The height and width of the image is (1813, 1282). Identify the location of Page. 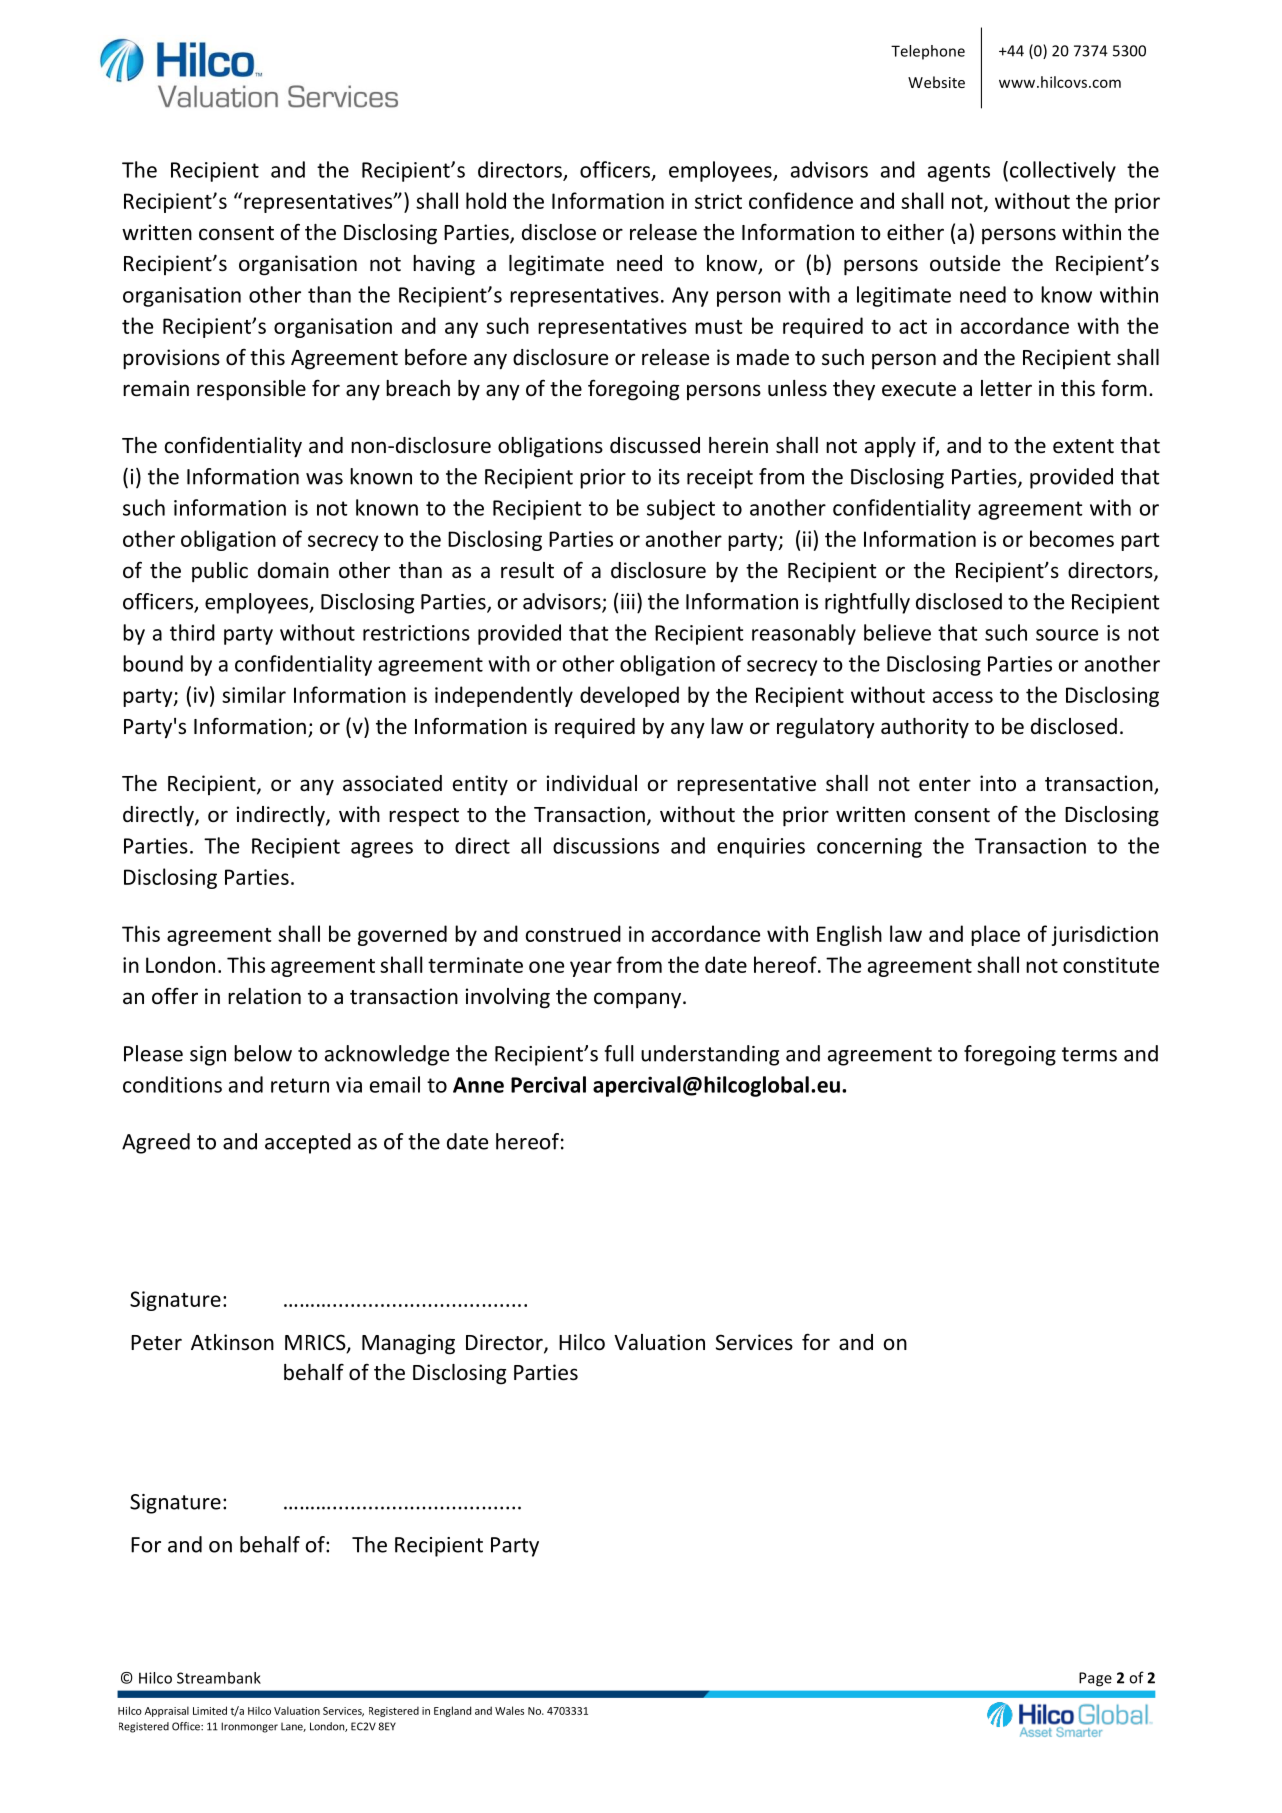
(1095, 1679).
